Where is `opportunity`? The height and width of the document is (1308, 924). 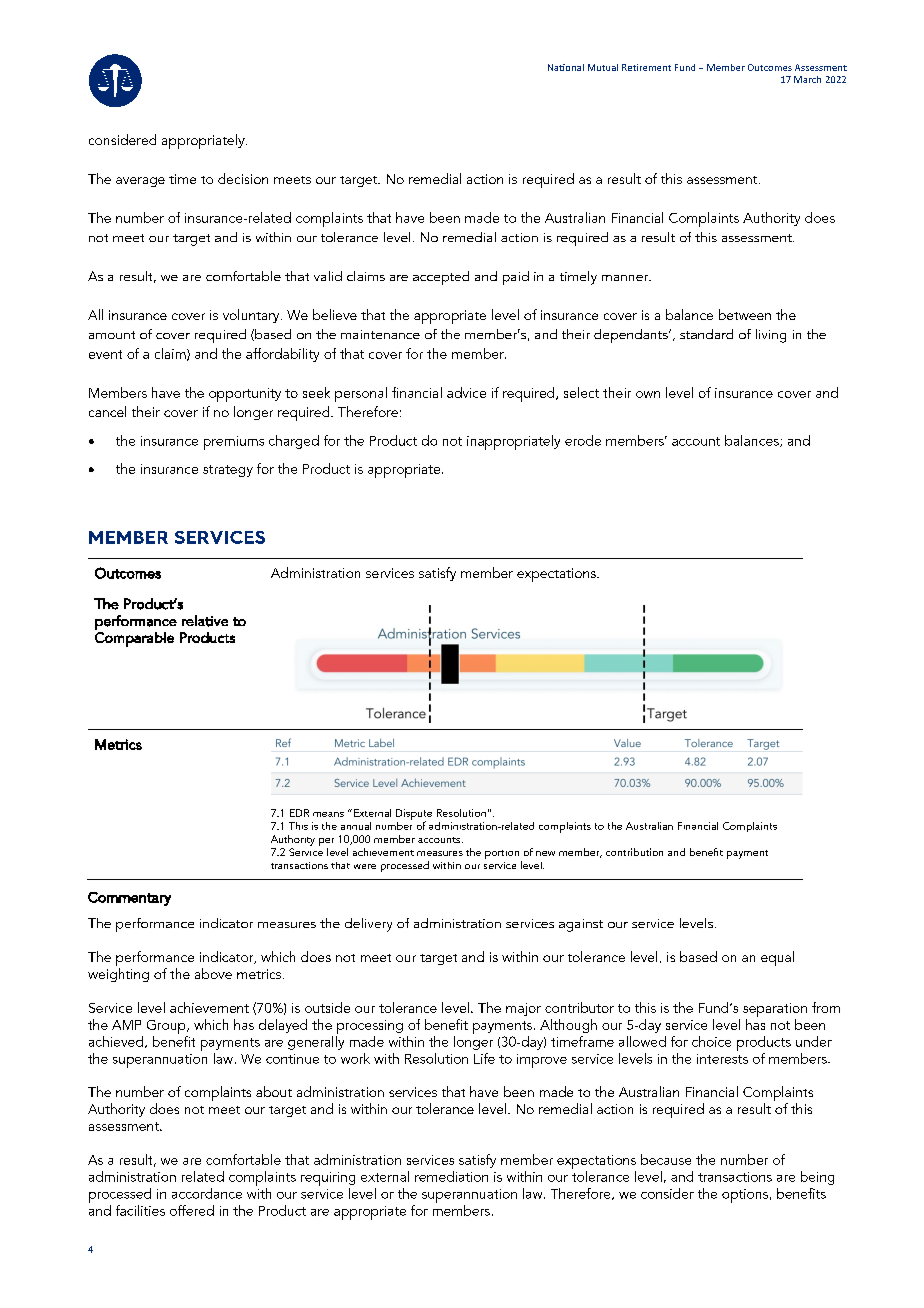
opportunity is located at coordinates (245, 395).
